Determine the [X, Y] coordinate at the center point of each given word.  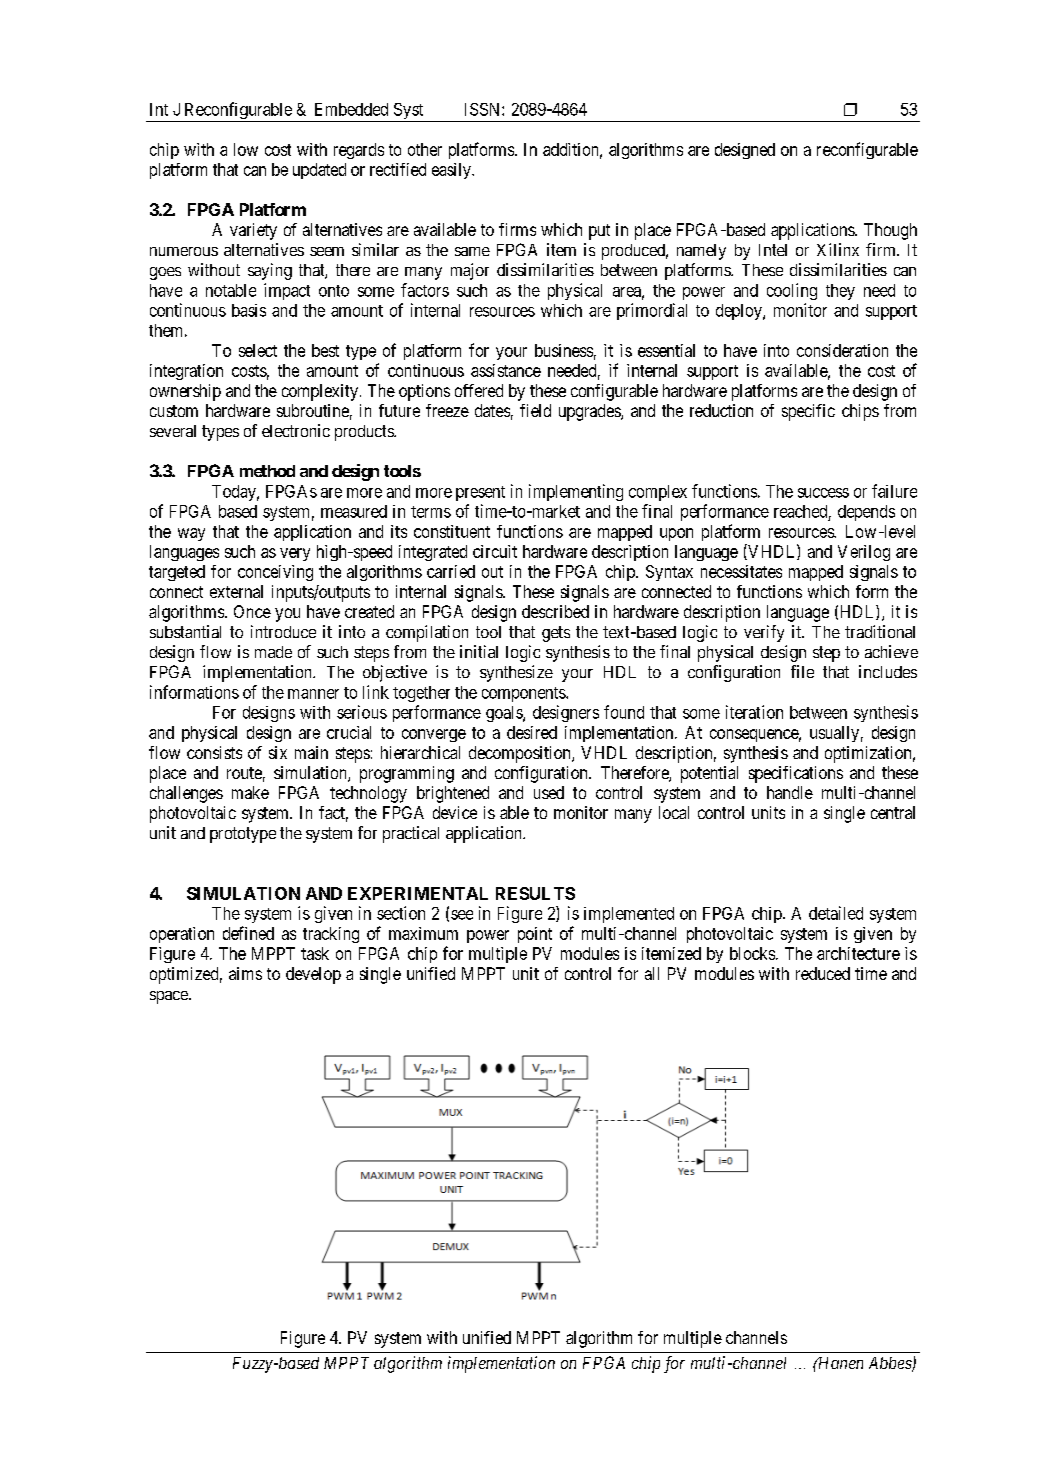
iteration [754, 712]
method [267, 471]
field [535, 410]
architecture [858, 953]
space [170, 997]
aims [245, 973]
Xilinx [838, 249]
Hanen [839, 1363]
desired [532, 732]
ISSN [484, 109]
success [823, 493]
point [535, 935]
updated [319, 171]
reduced [823, 973]
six [278, 752]
